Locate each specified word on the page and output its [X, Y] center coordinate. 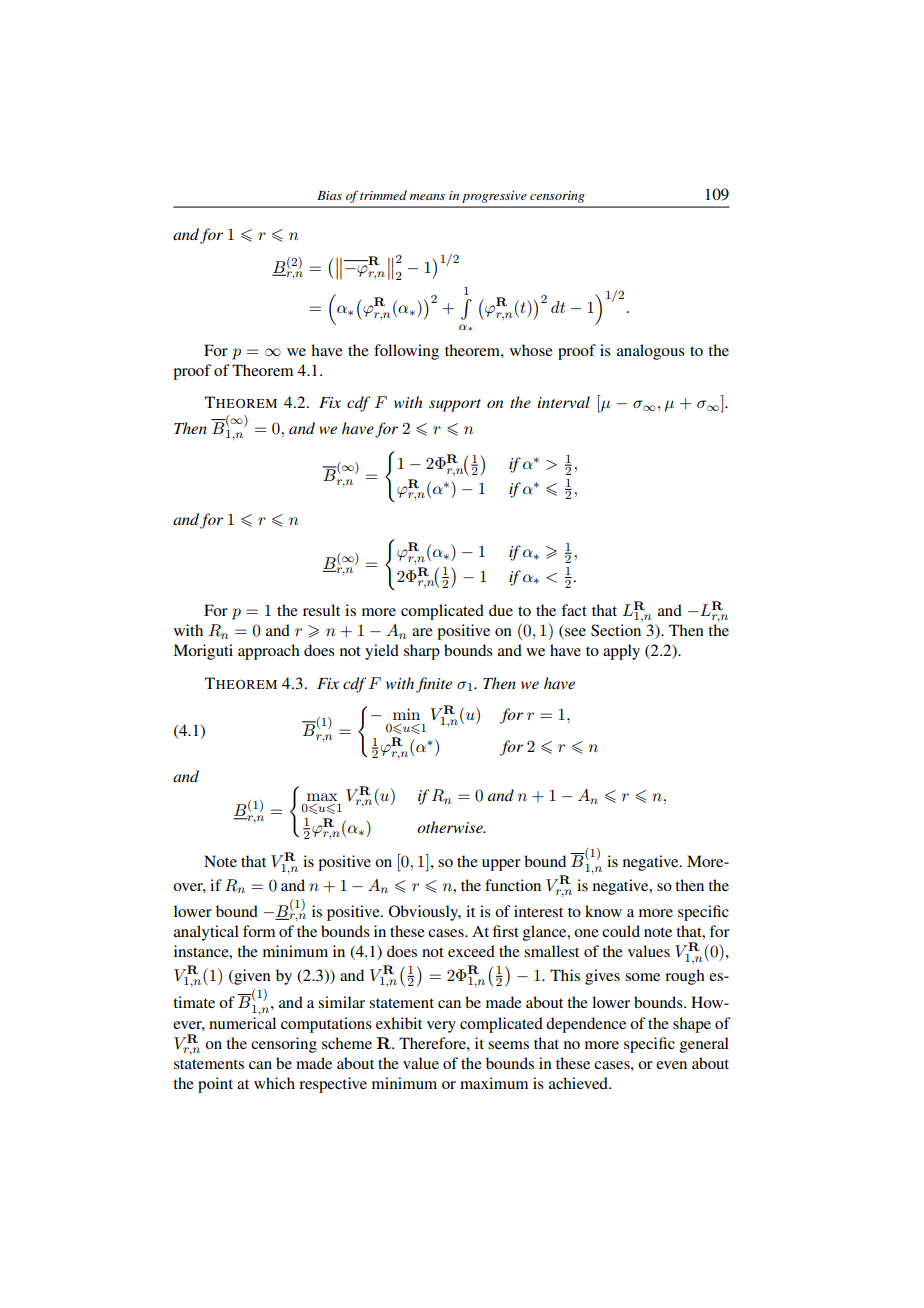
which [274, 1083]
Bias [329, 195]
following [406, 352]
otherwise [451, 827]
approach [269, 652]
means [427, 197]
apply [621, 652]
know [603, 911]
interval [563, 402]
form [259, 931]
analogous [651, 352]
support [455, 405]
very [441, 1027]
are [422, 632]
